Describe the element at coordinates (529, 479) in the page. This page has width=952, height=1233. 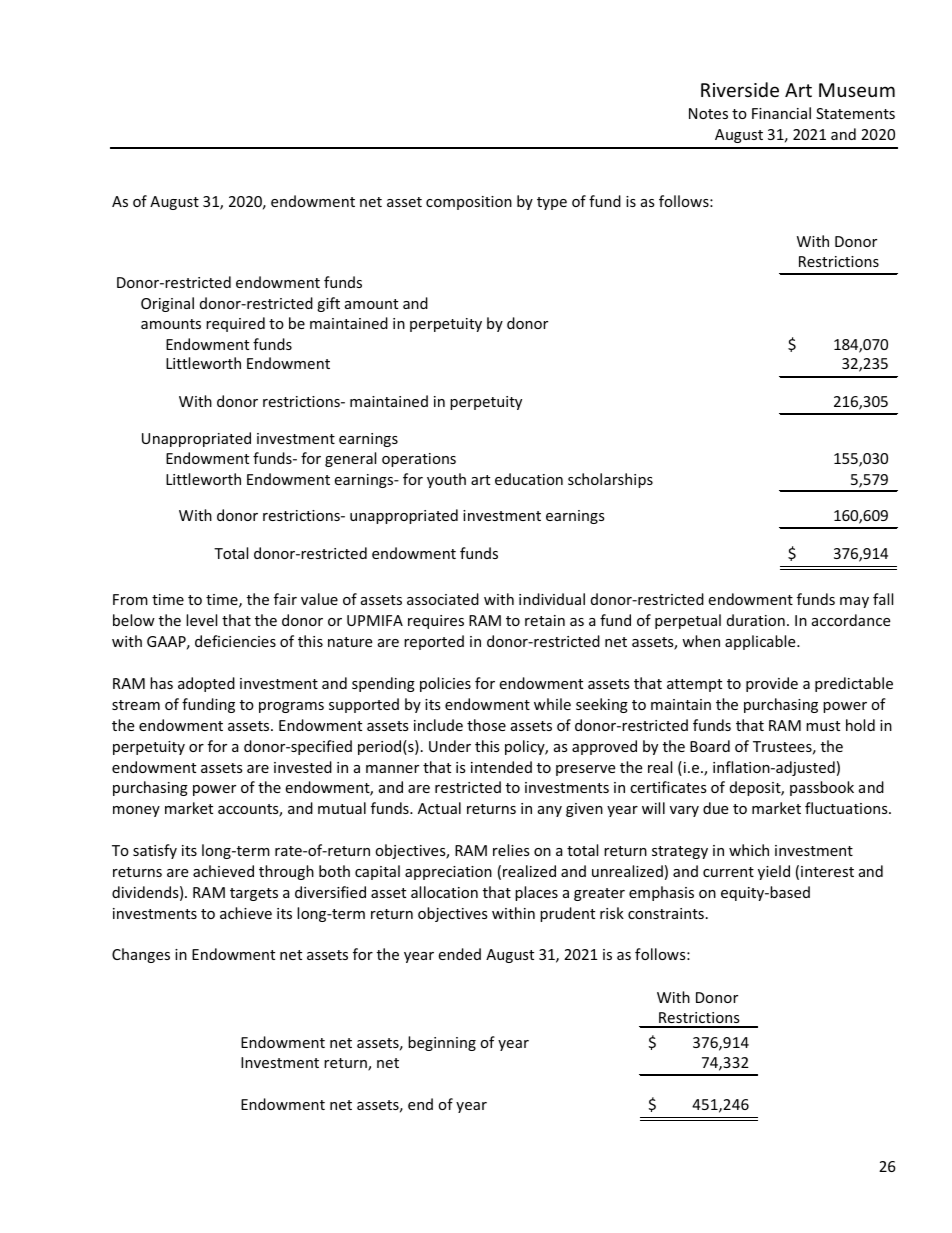
I see `education` at that location.
